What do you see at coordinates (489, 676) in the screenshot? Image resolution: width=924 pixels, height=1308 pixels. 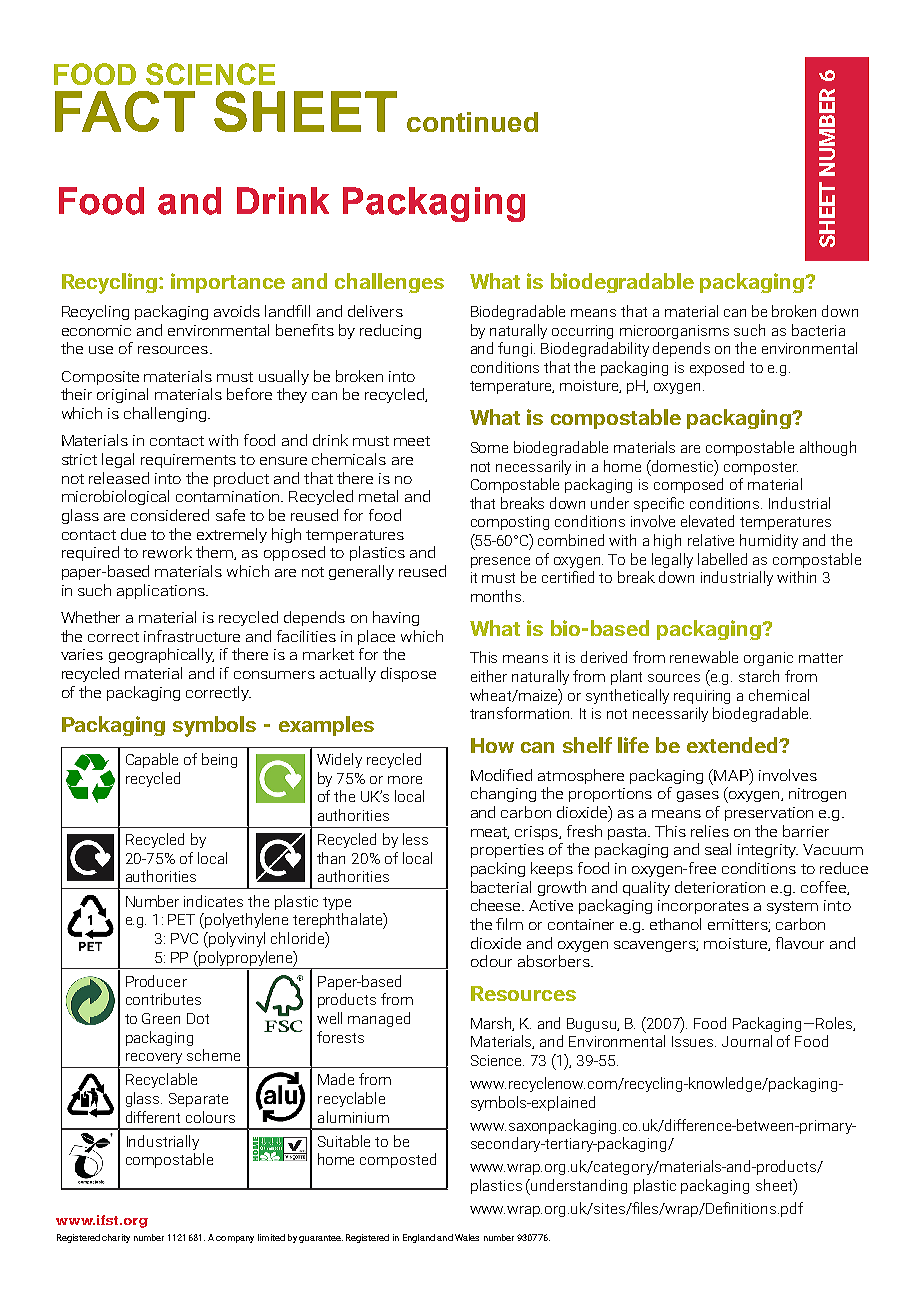 I see `either` at bounding box center [489, 676].
